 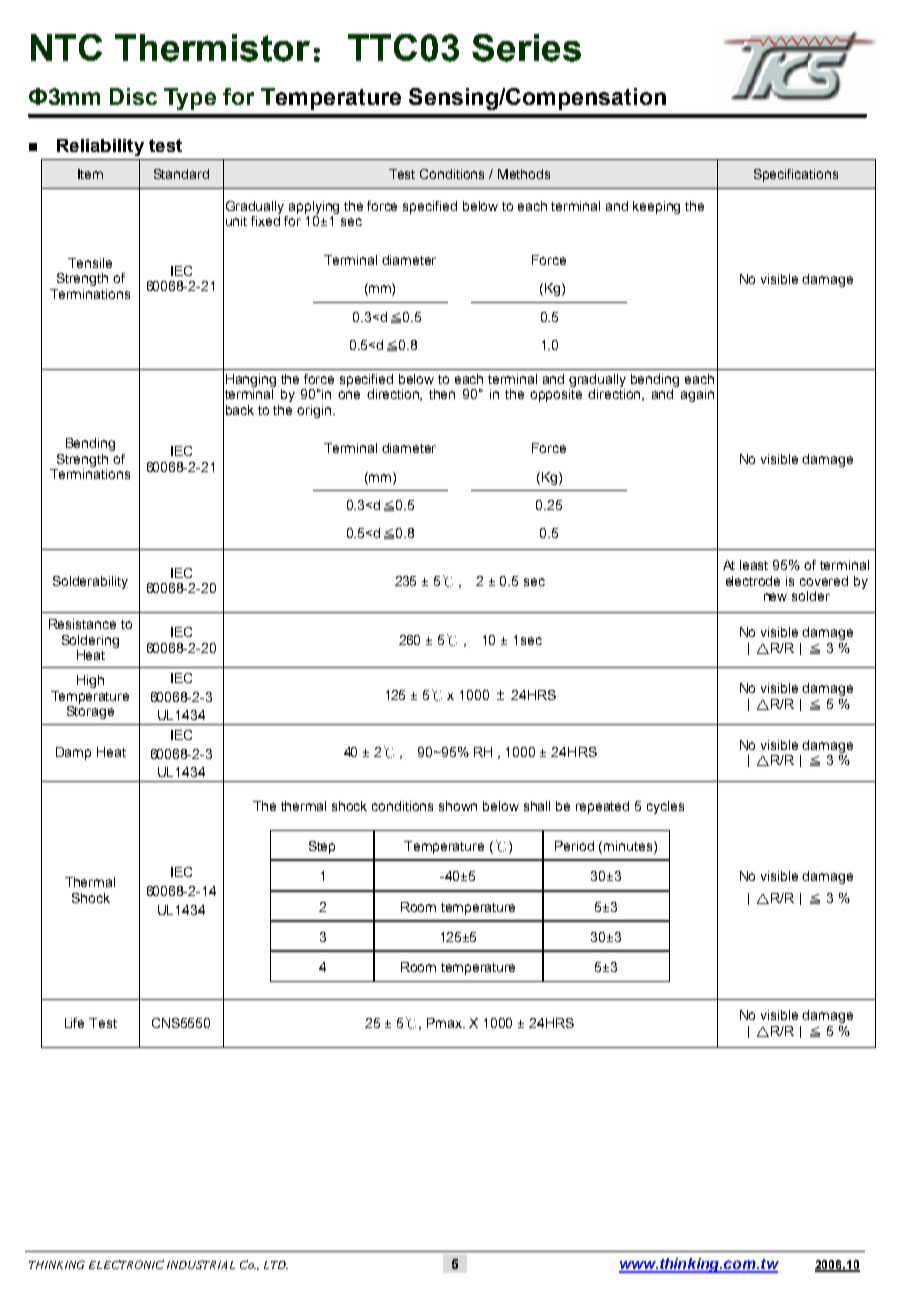 What do you see at coordinates (442, 394) in the page?
I see `then` at bounding box center [442, 394].
